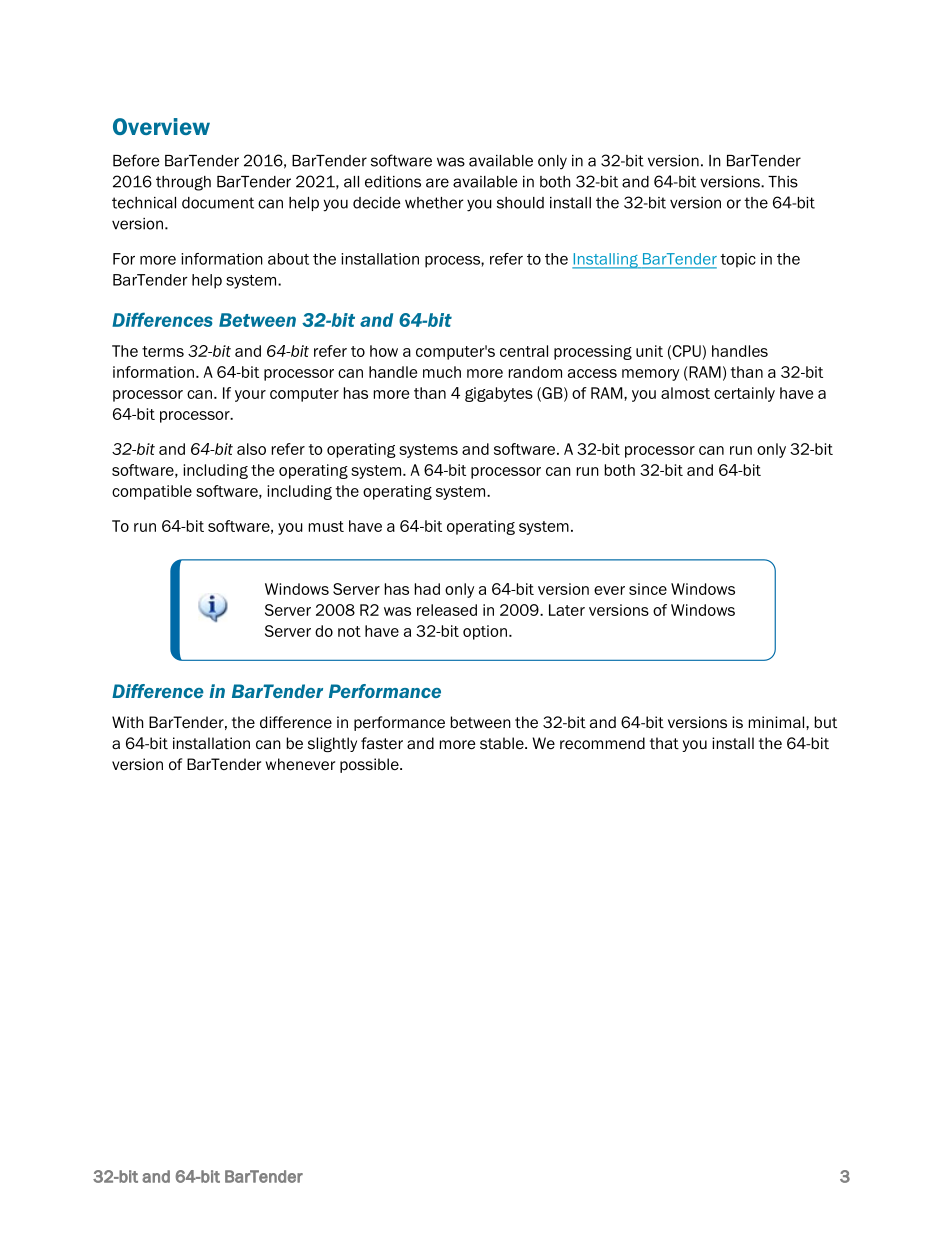 The width and height of the screenshot is (952, 1233). Describe the element at coordinates (393, 182) in the screenshot. I see `editions` at that location.
